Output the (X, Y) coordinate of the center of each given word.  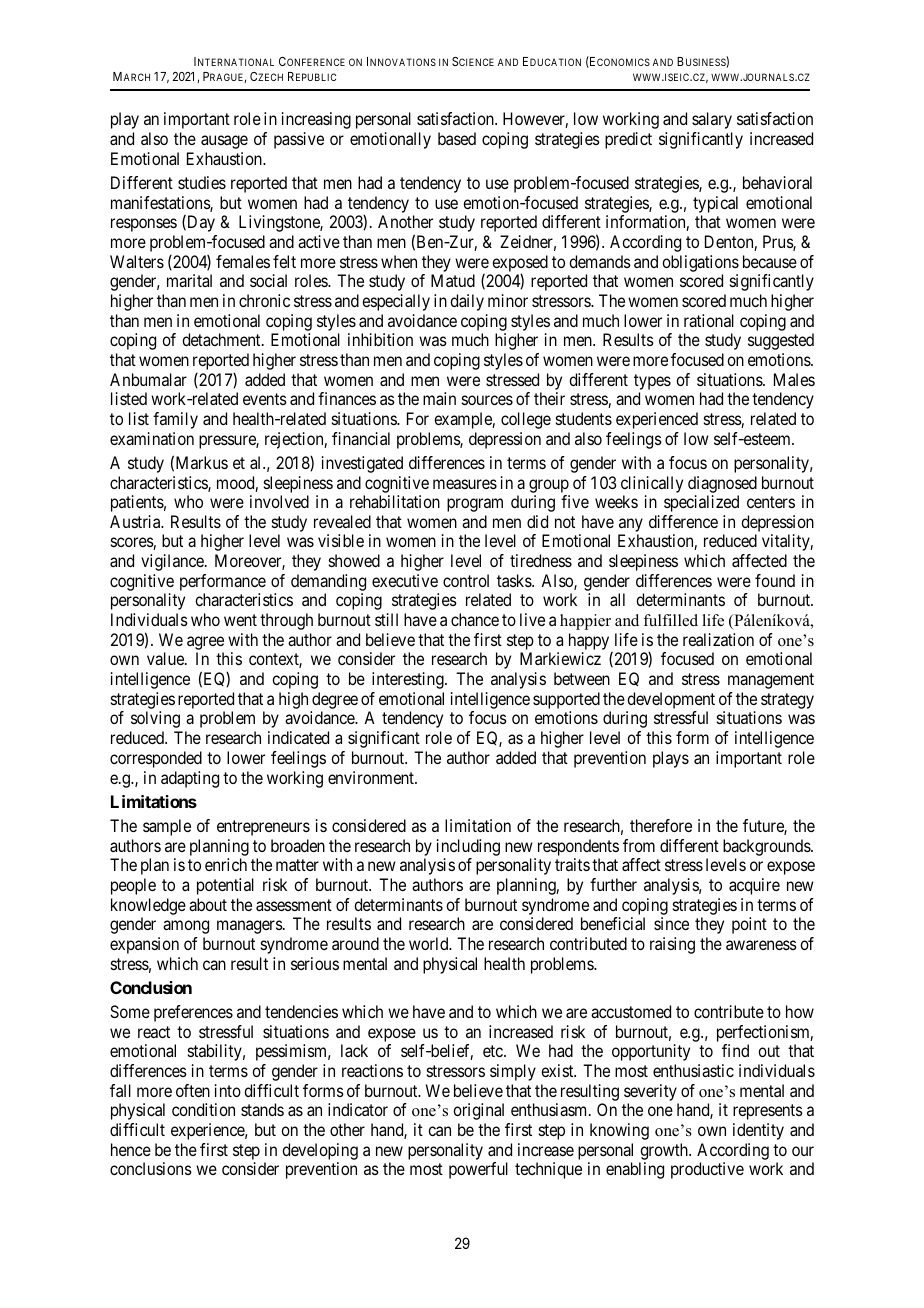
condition (203, 1109)
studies (202, 182)
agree (205, 643)
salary (712, 120)
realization (718, 639)
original (478, 1111)
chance (475, 619)
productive (707, 1170)
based (457, 138)
